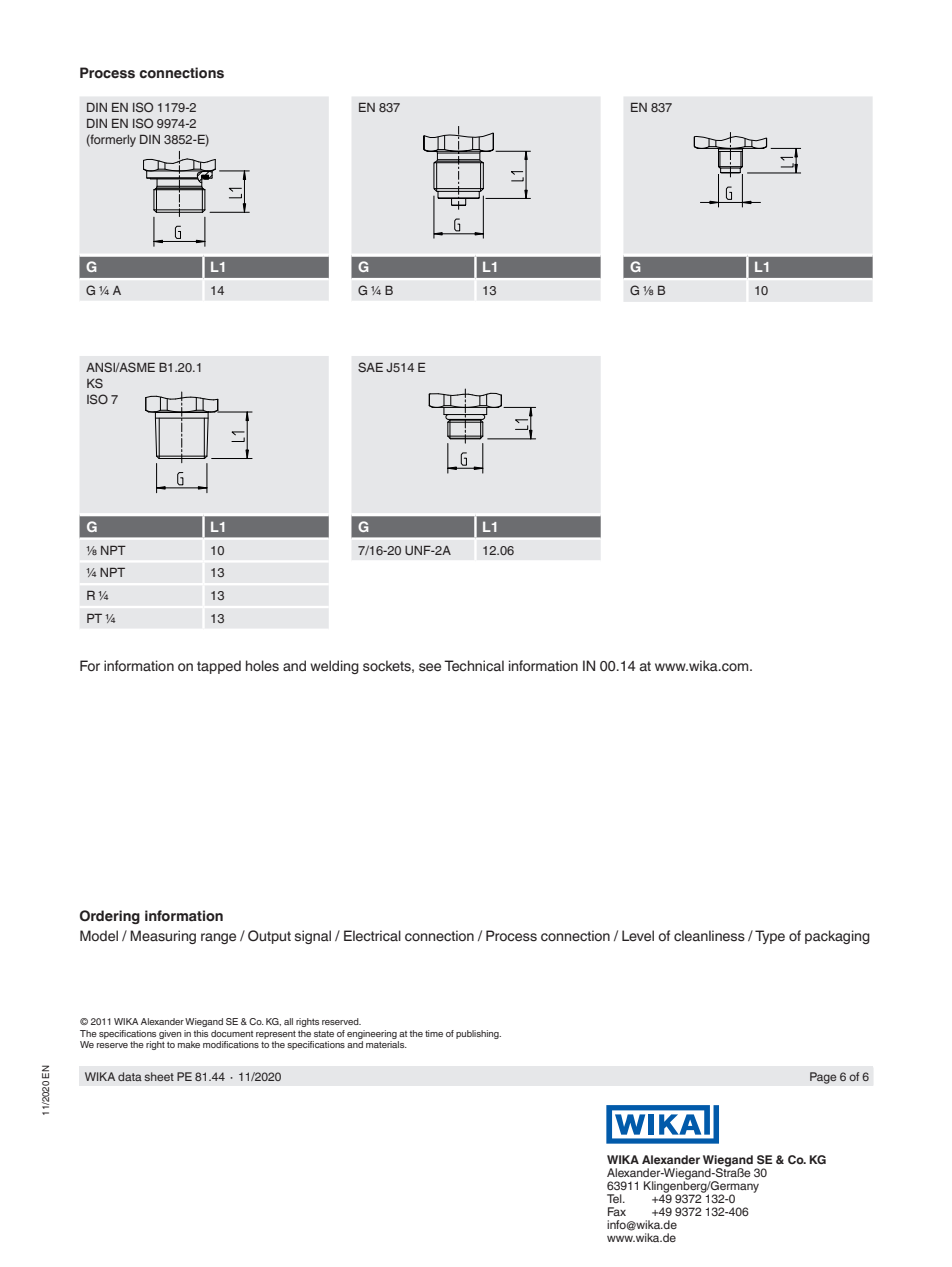 The image size is (952, 1267). Describe the element at coordinates (110, 917) in the screenshot. I see `Ordering` at that location.
